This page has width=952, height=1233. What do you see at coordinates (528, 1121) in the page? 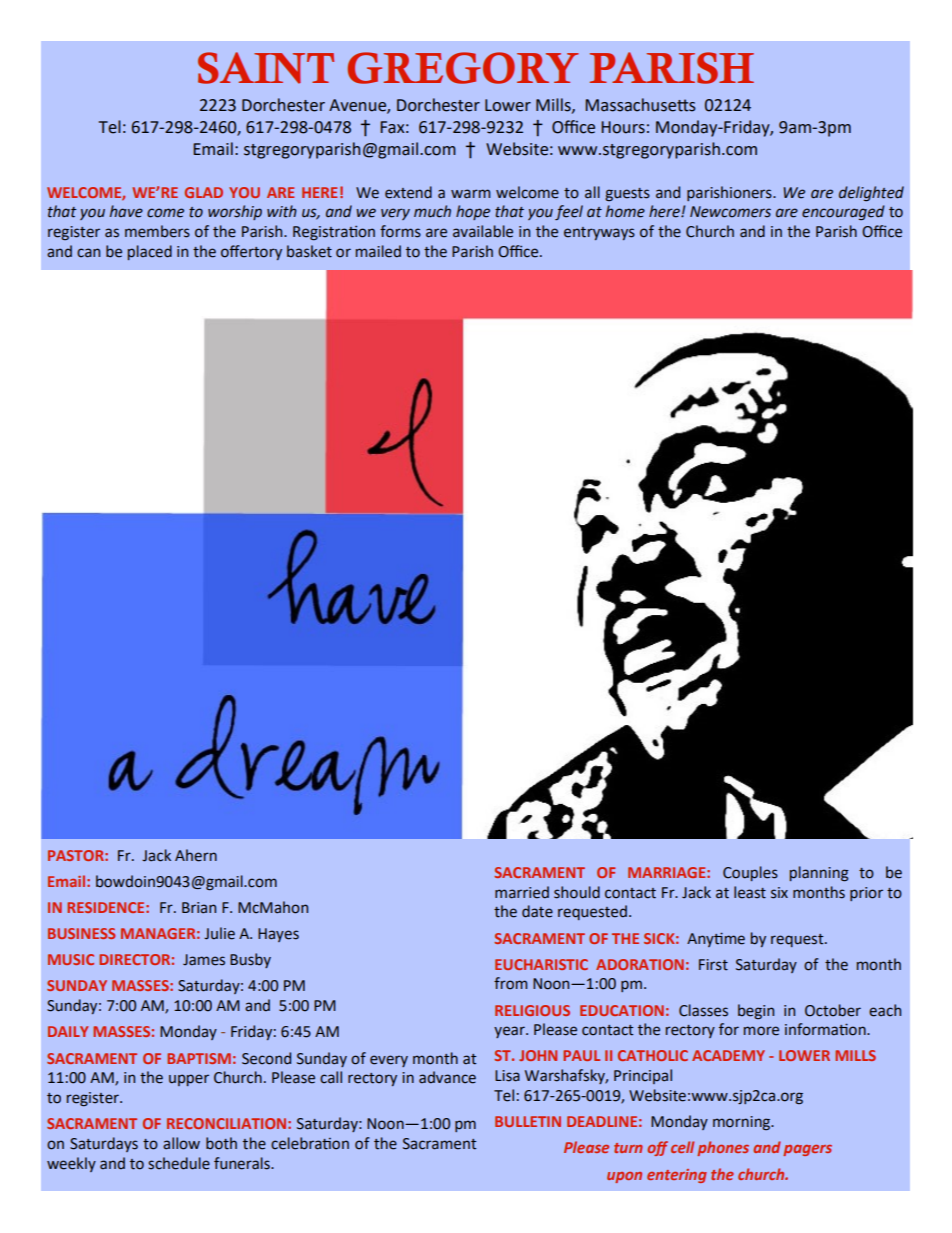
I see `BULLETIN` at bounding box center [528, 1121].
